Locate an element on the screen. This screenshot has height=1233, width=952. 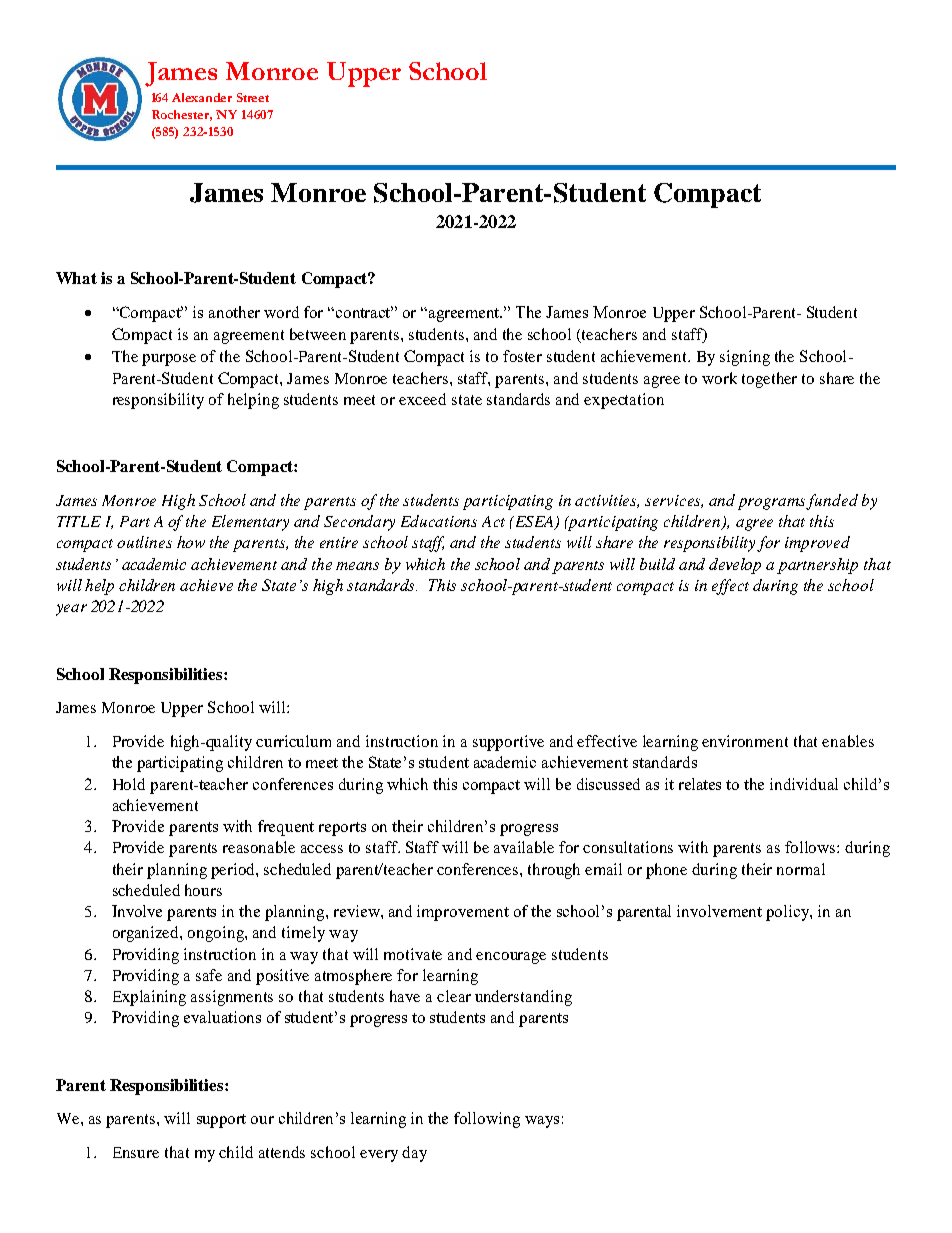
Alexander is located at coordinates (202, 97).
